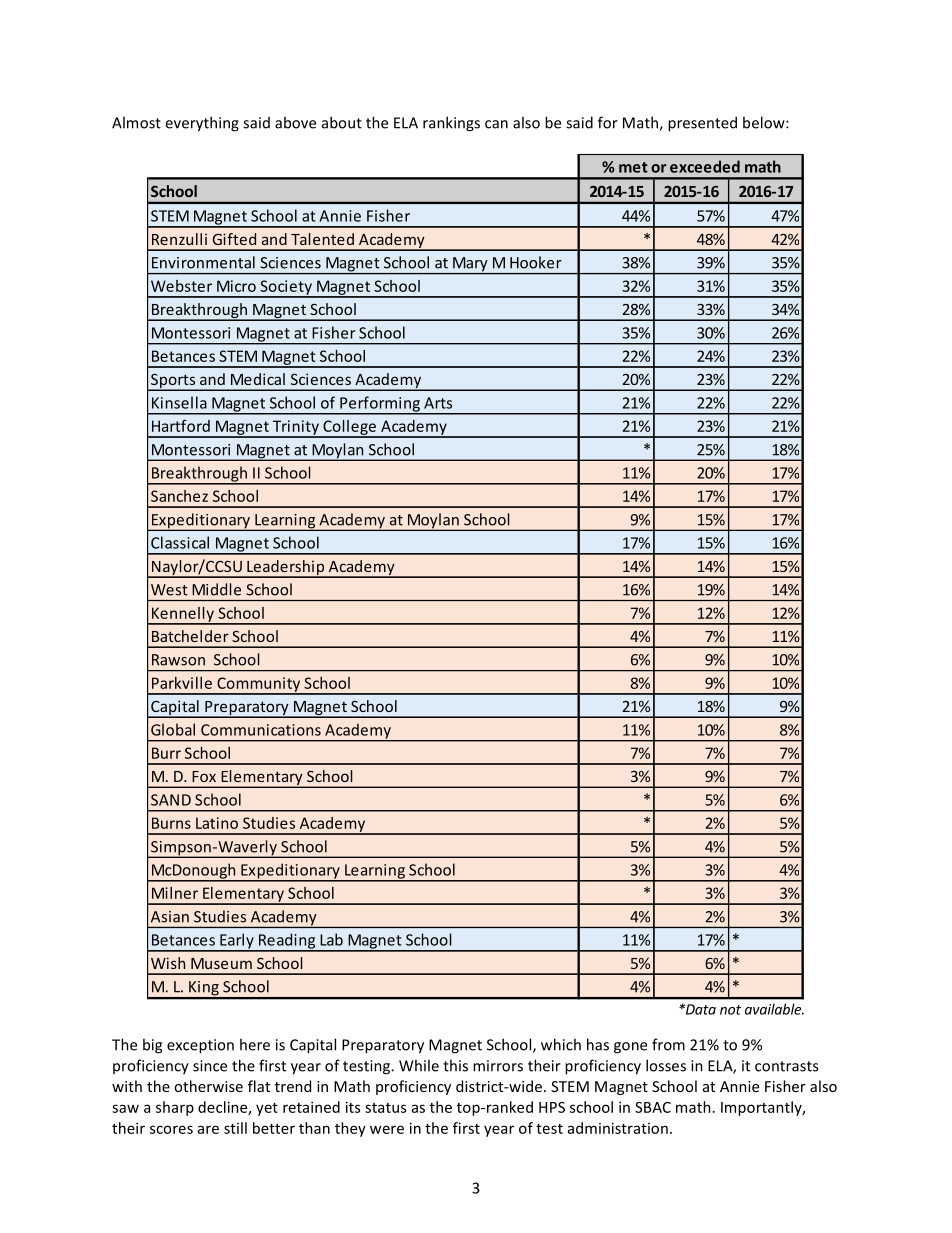  What do you see at coordinates (536, 262) in the image?
I see `Hooker` at bounding box center [536, 262].
